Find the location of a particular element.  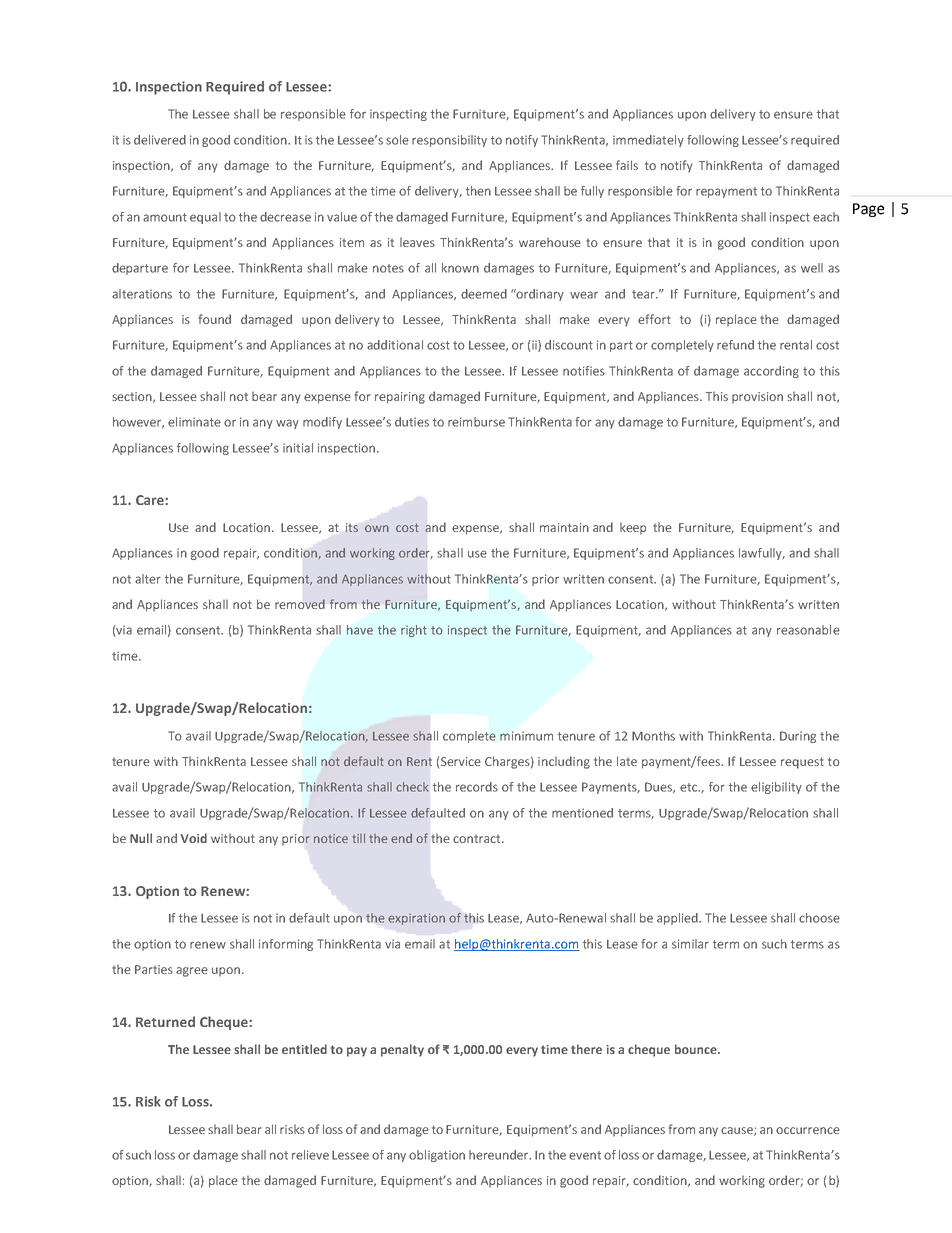

removed is located at coordinates (300, 604).
